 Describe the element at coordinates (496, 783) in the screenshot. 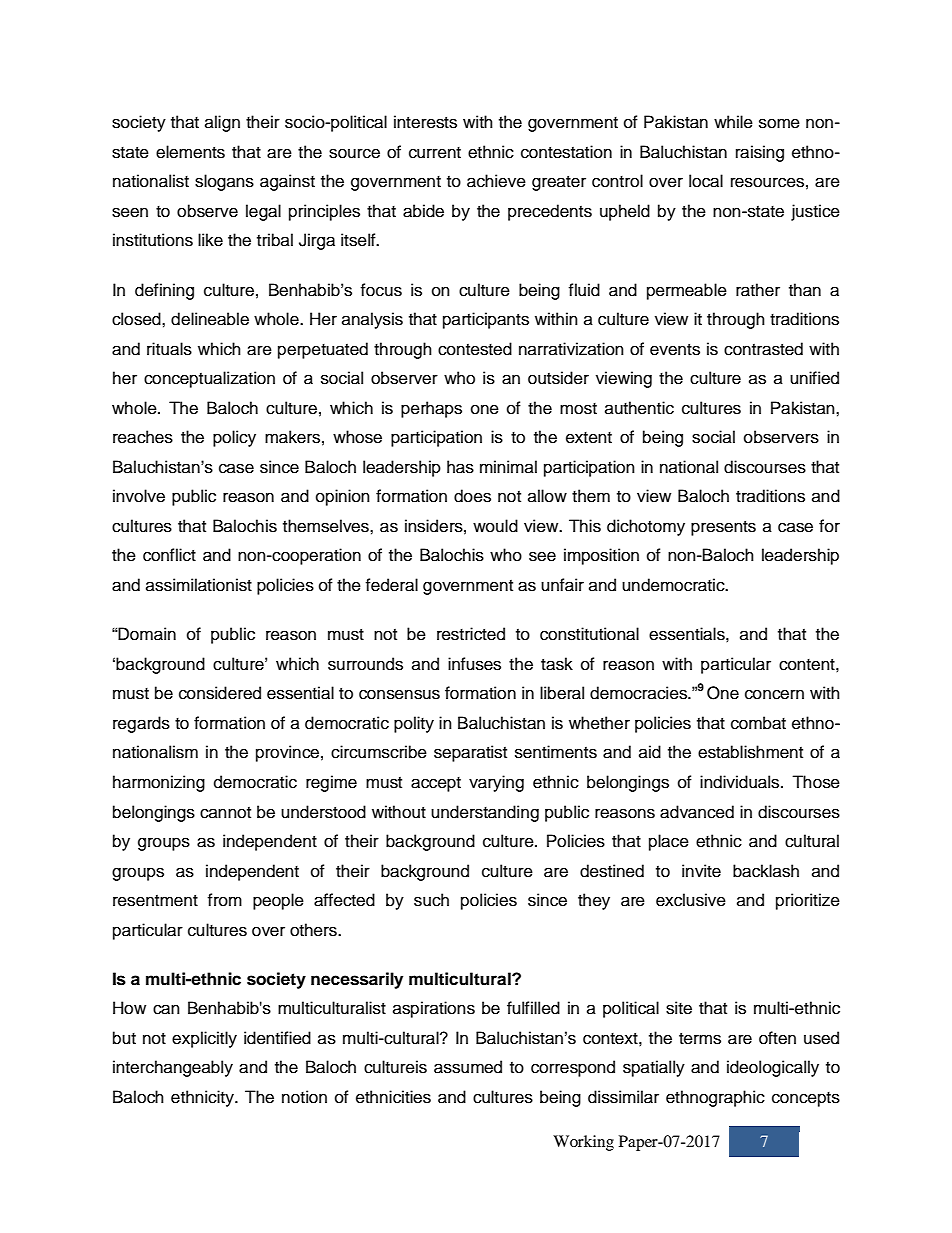

I see `varying` at that location.
